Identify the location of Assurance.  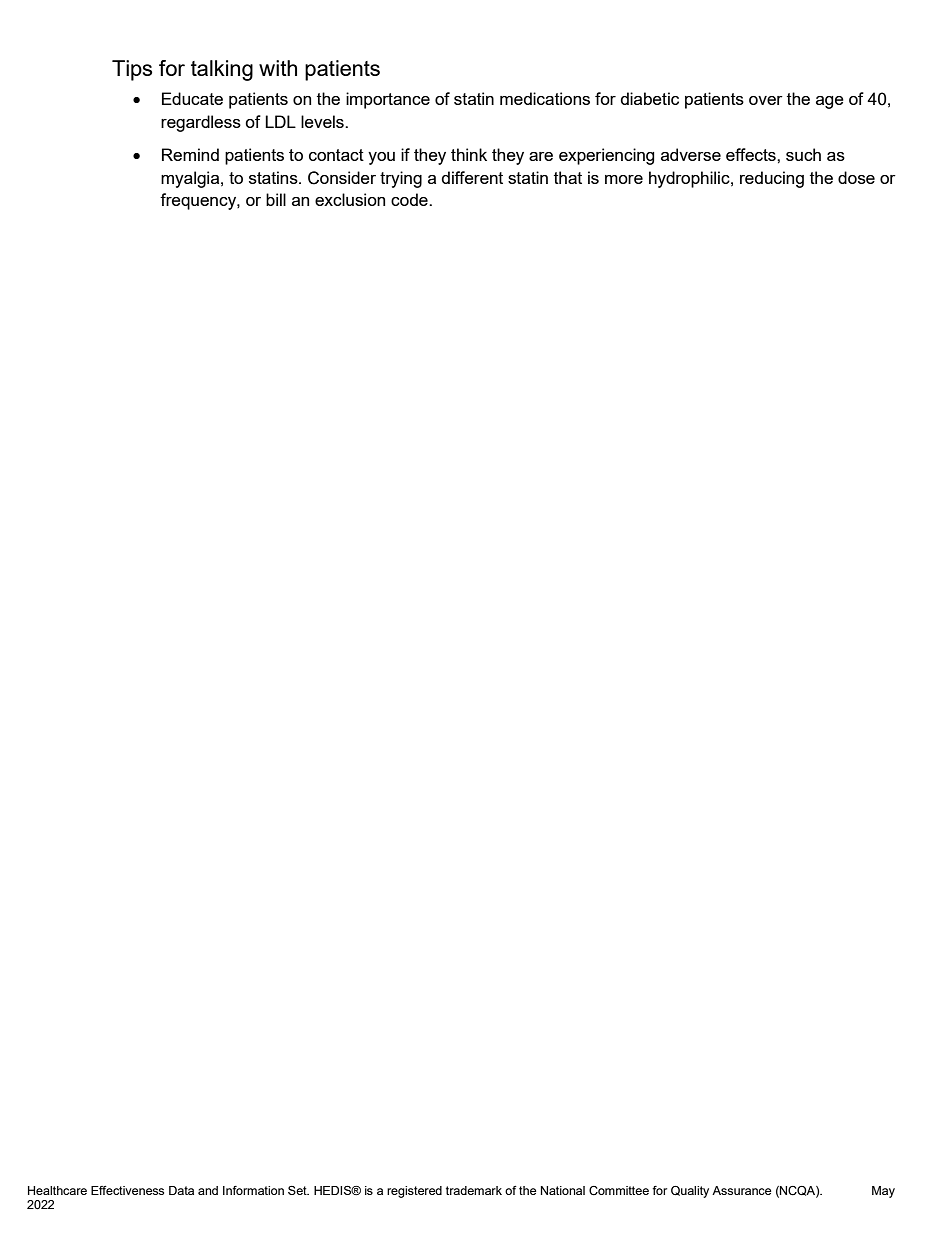
(741, 1190).
